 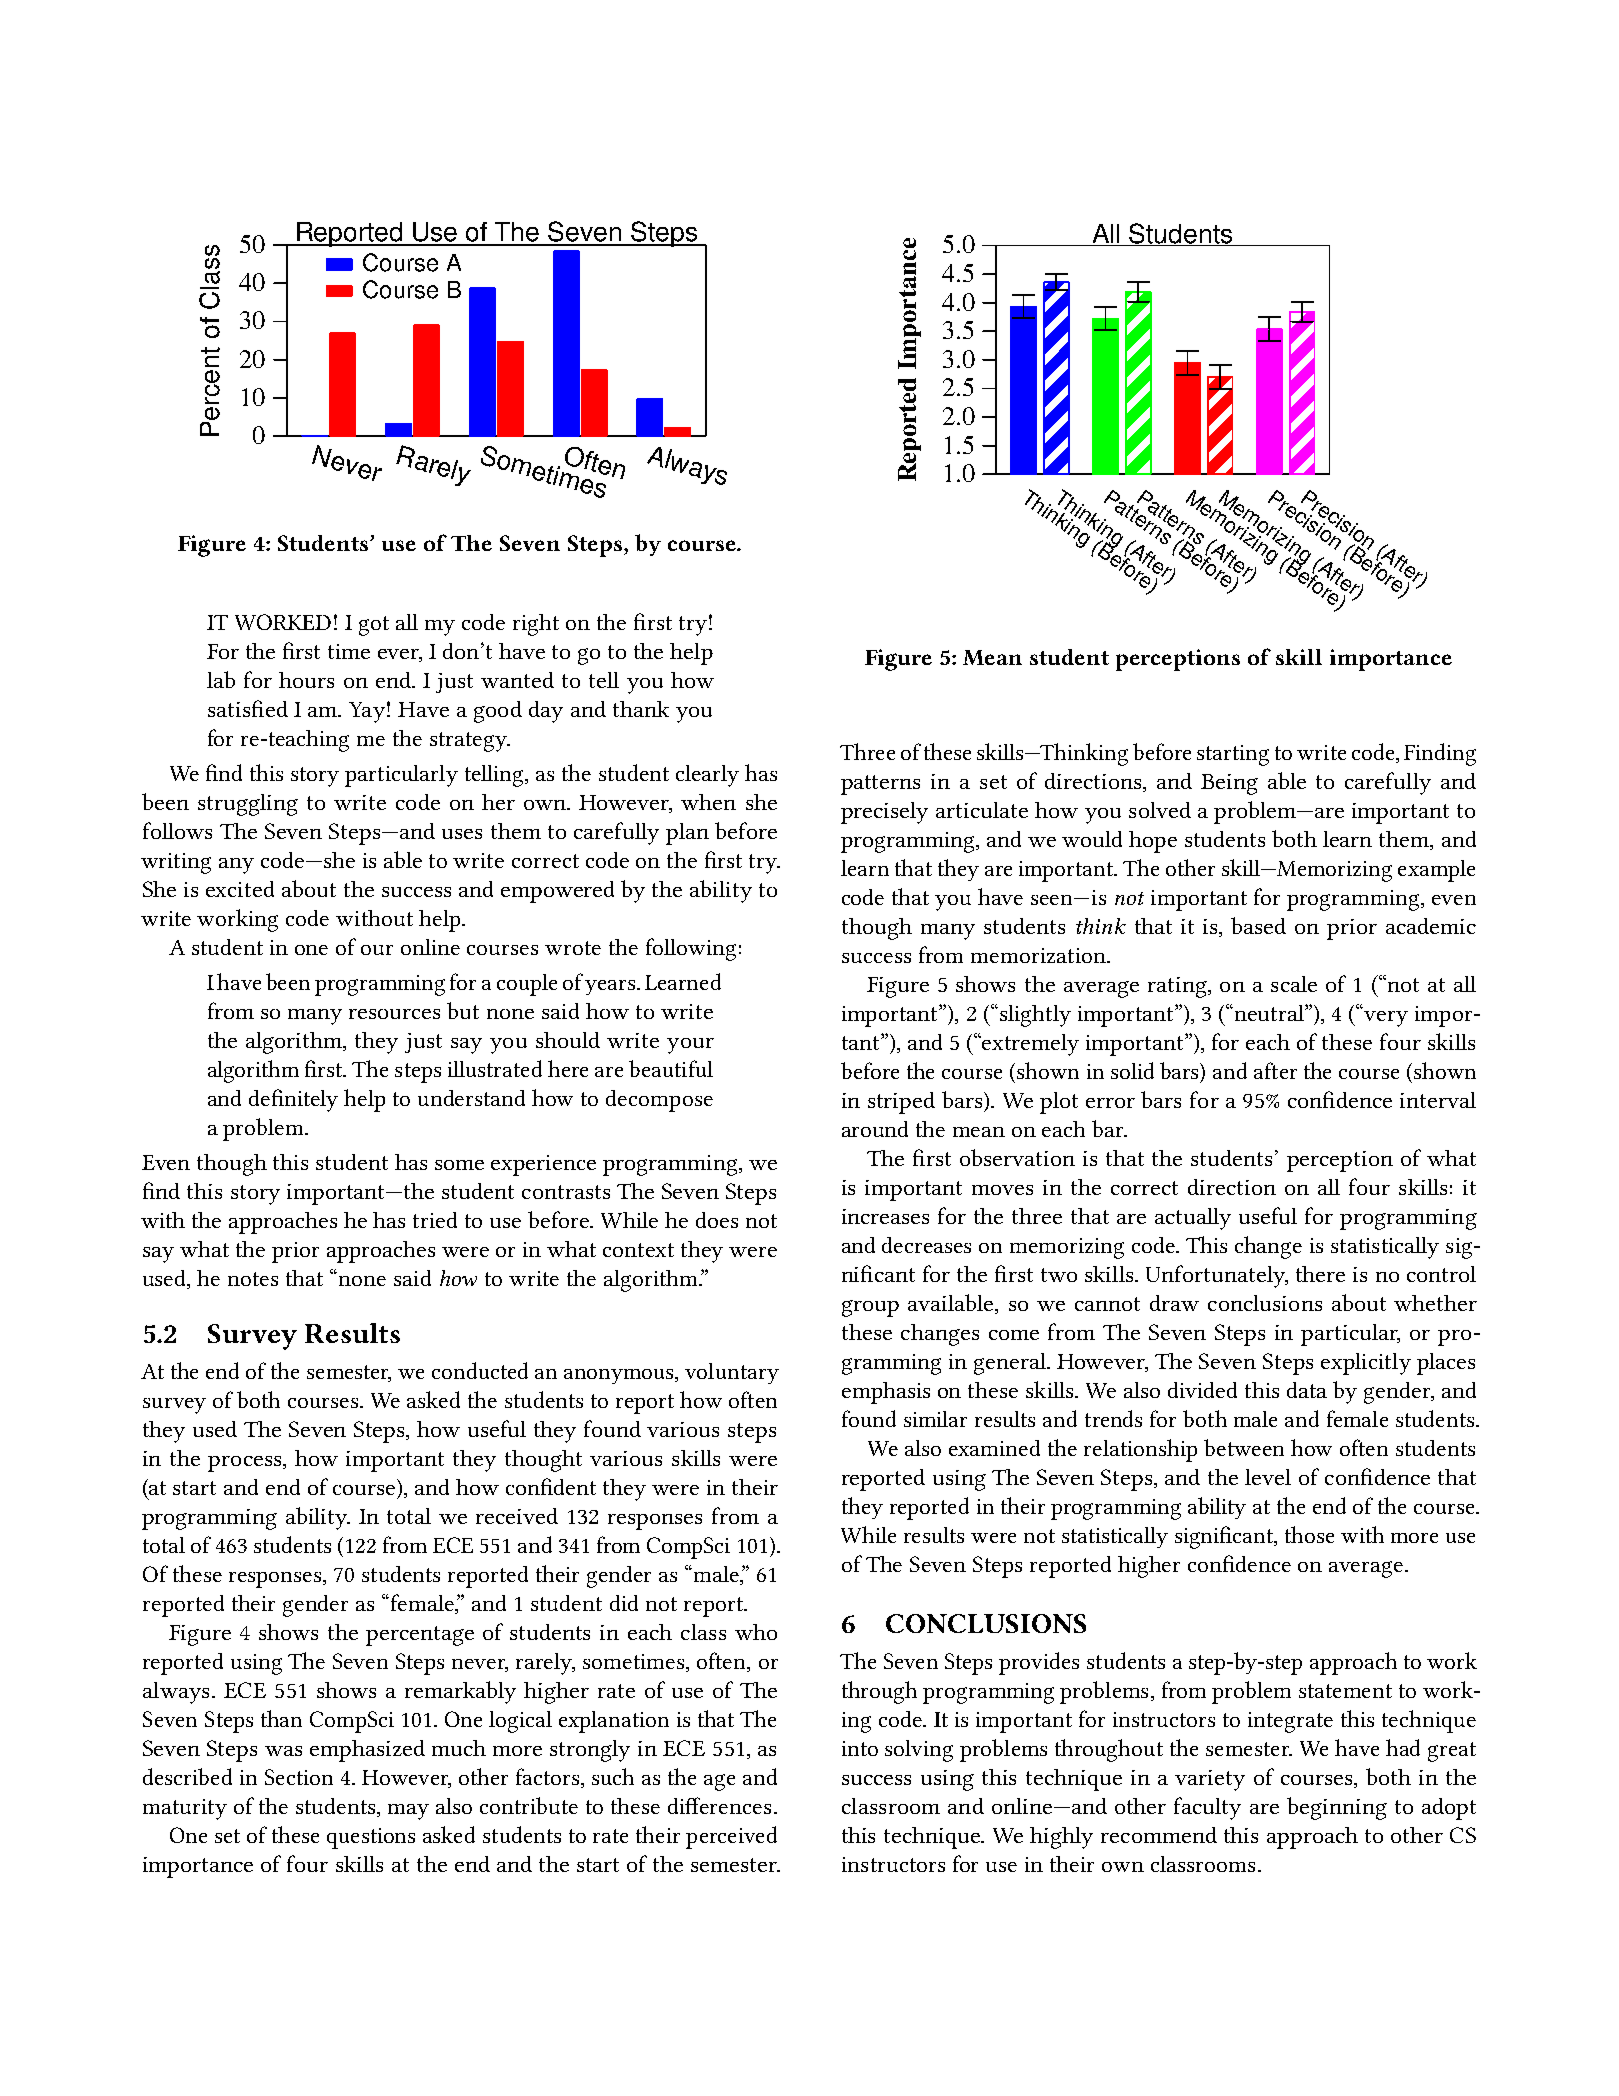 What do you see at coordinates (707, 776) in the page?
I see `clearly` at bounding box center [707, 776].
